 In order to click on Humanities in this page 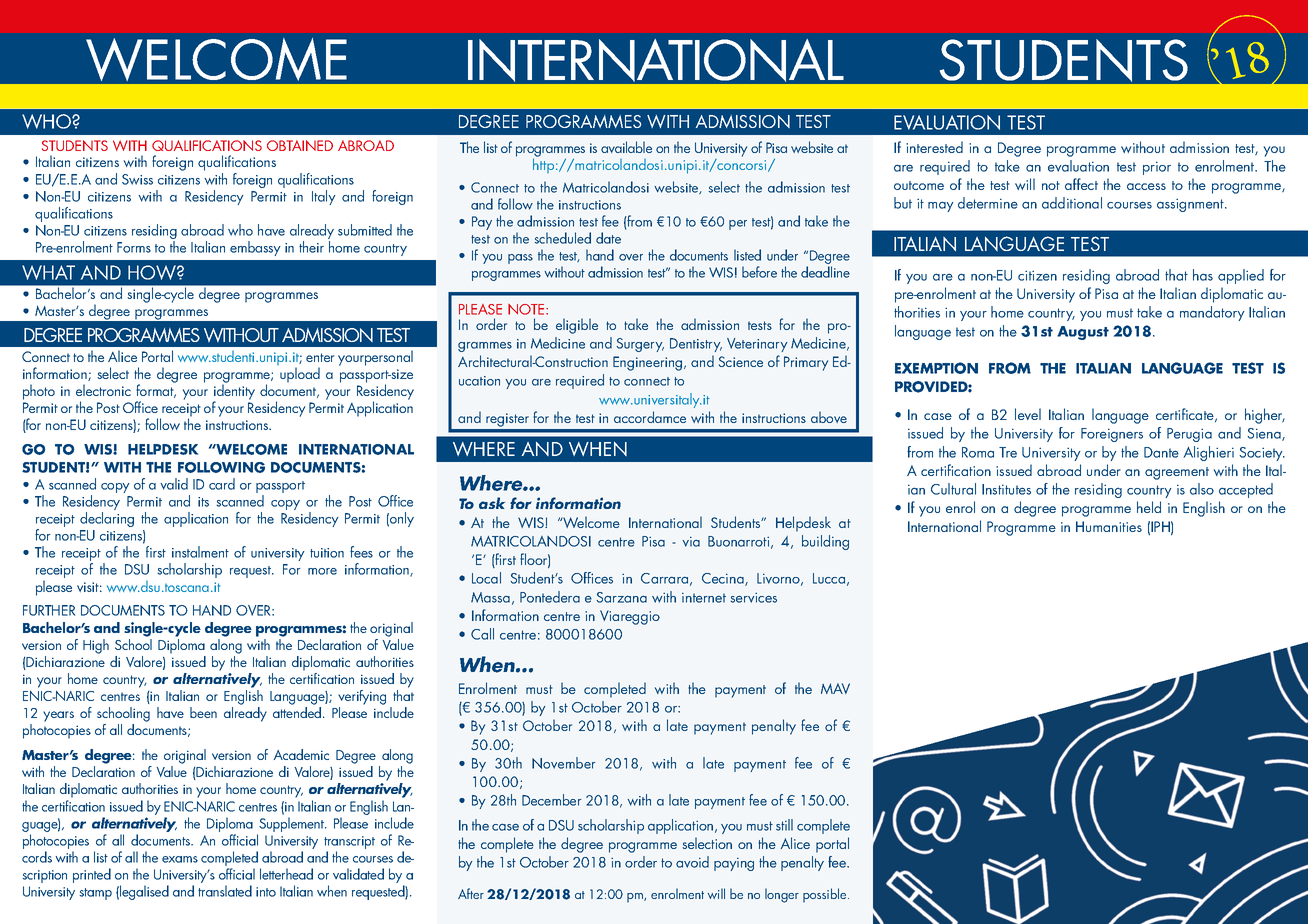, I will do `click(1109, 526)`.
